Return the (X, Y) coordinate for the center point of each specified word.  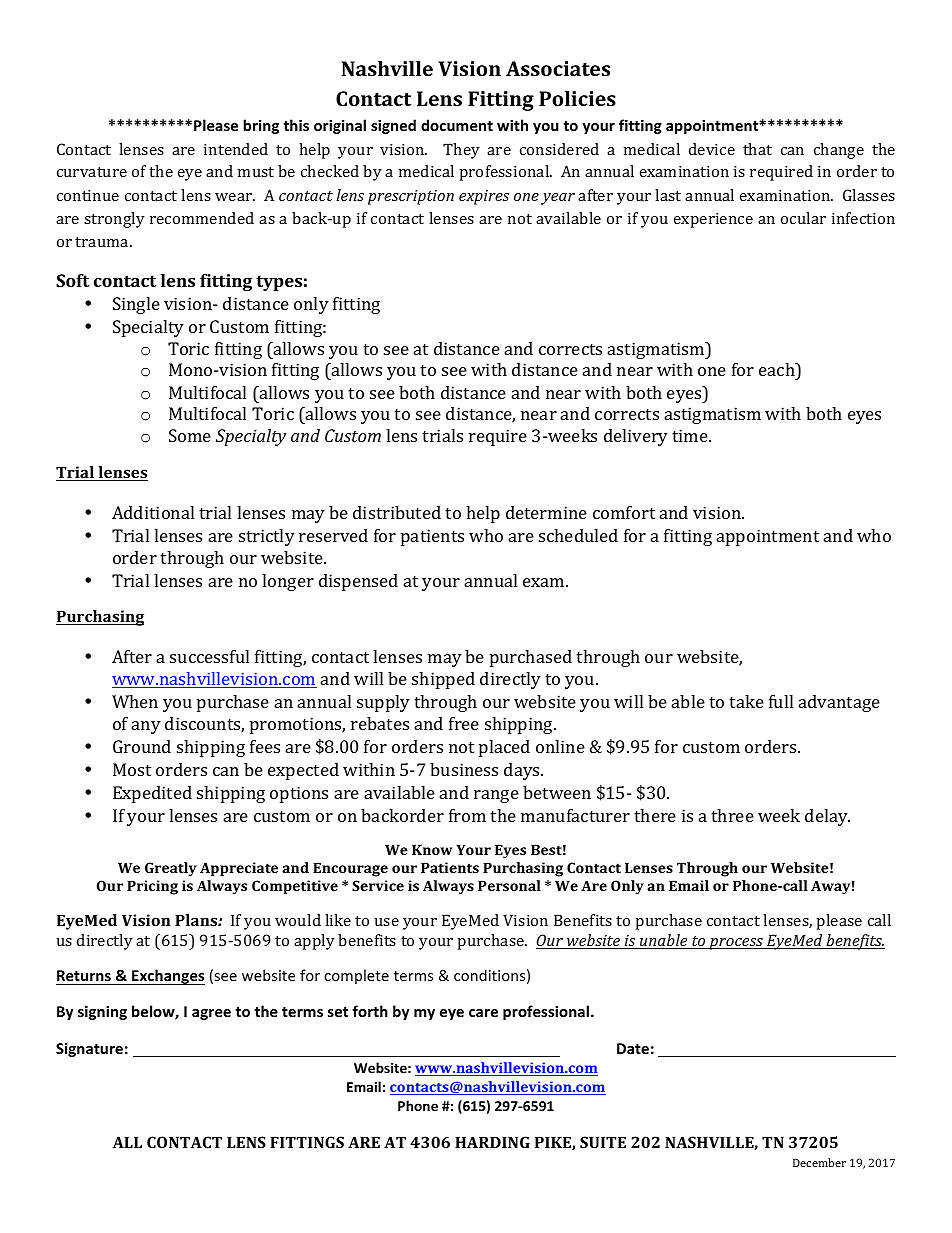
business (464, 769)
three (732, 815)
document (457, 125)
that (757, 149)
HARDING (492, 1142)
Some (190, 435)
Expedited (152, 794)
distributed (397, 512)
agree (211, 1014)
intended (236, 149)
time (691, 435)
